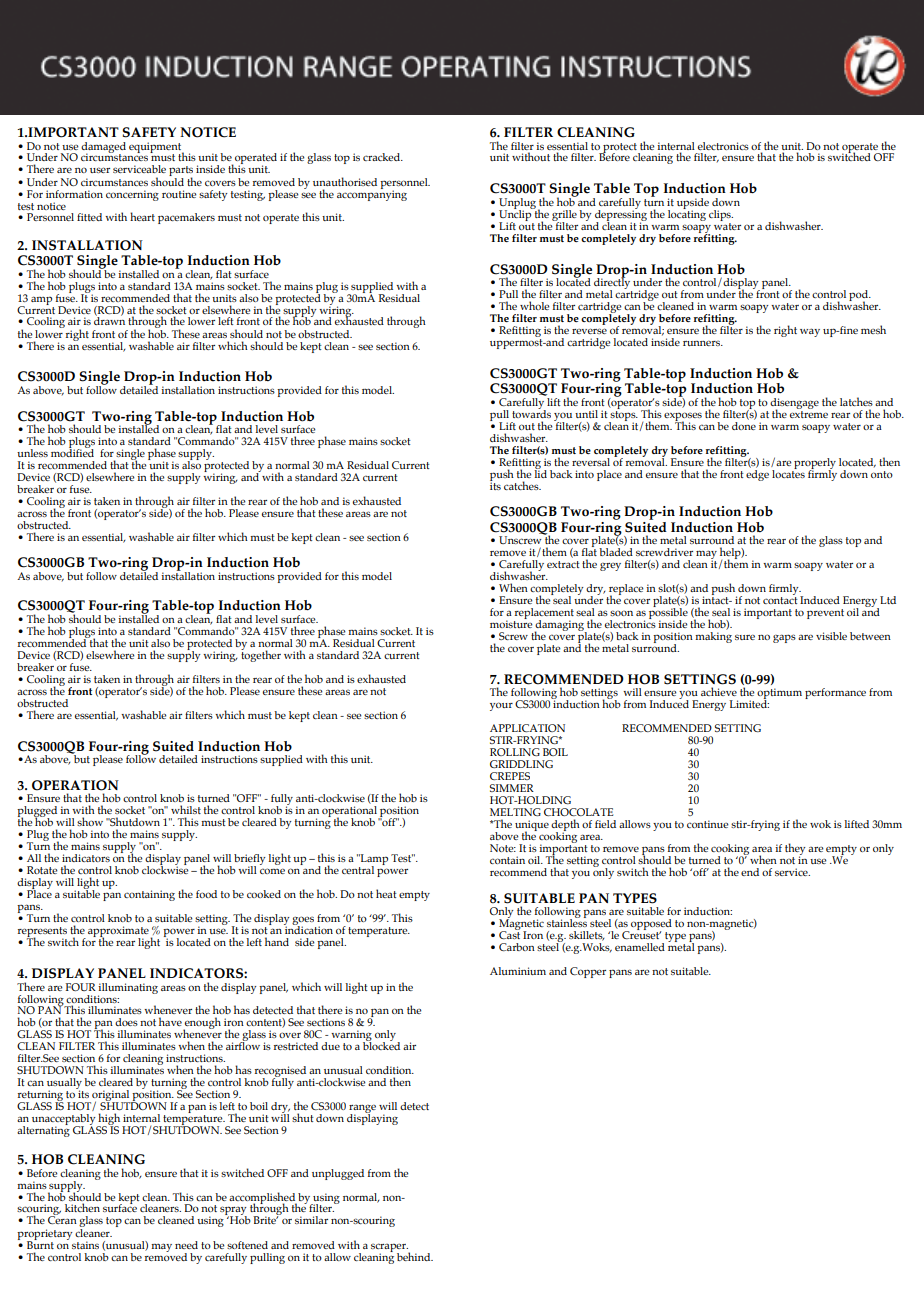 This screenshot has height=1308, width=924. What do you see at coordinates (522, 485) in the screenshot?
I see `catches` at bounding box center [522, 485].
